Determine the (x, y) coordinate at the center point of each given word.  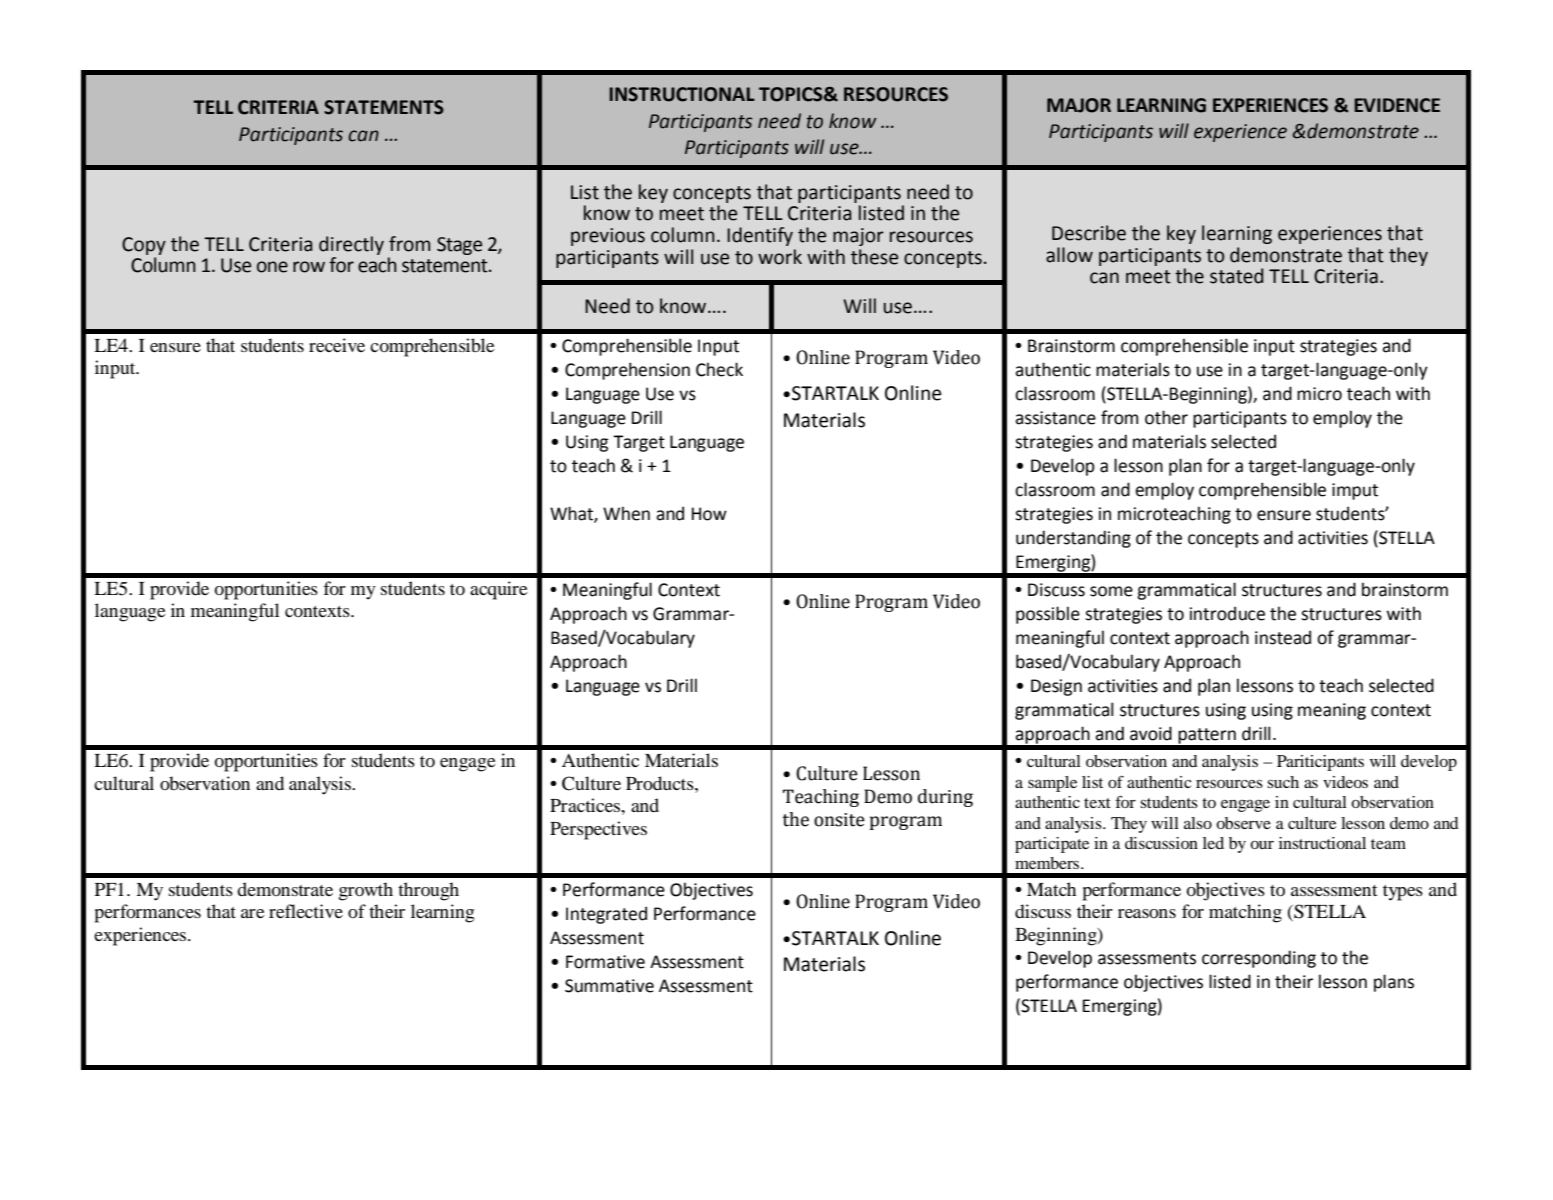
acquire (499, 590)
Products (661, 783)
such (1283, 782)
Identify (760, 236)
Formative (605, 962)
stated (1236, 276)
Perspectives (598, 830)
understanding (1073, 539)
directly (351, 247)
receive (337, 345)
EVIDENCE (1397, 105)
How (709, 514)
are (253, 913)
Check (719, 369)
